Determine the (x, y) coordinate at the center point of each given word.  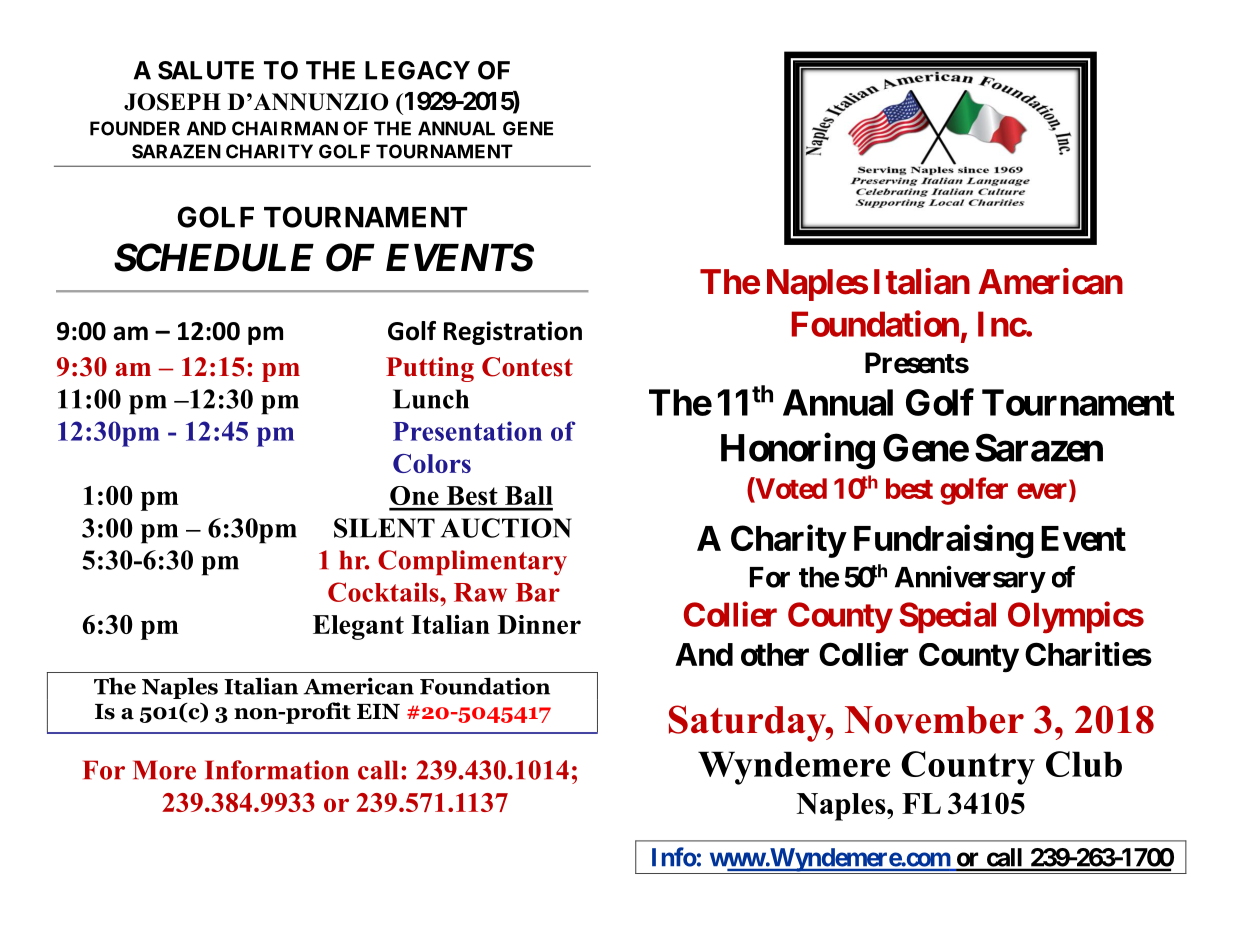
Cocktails (384, 592)
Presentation (467, 431)
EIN (378, 711)
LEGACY (417, 70)
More (164, 770)
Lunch (431, 399)
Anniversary (970, 579)
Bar (538, 592)
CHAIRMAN (285, 128)
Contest (527, 367)
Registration (513, 333)
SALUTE (206, 70)
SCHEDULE (214, 257)
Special (947, 617)
